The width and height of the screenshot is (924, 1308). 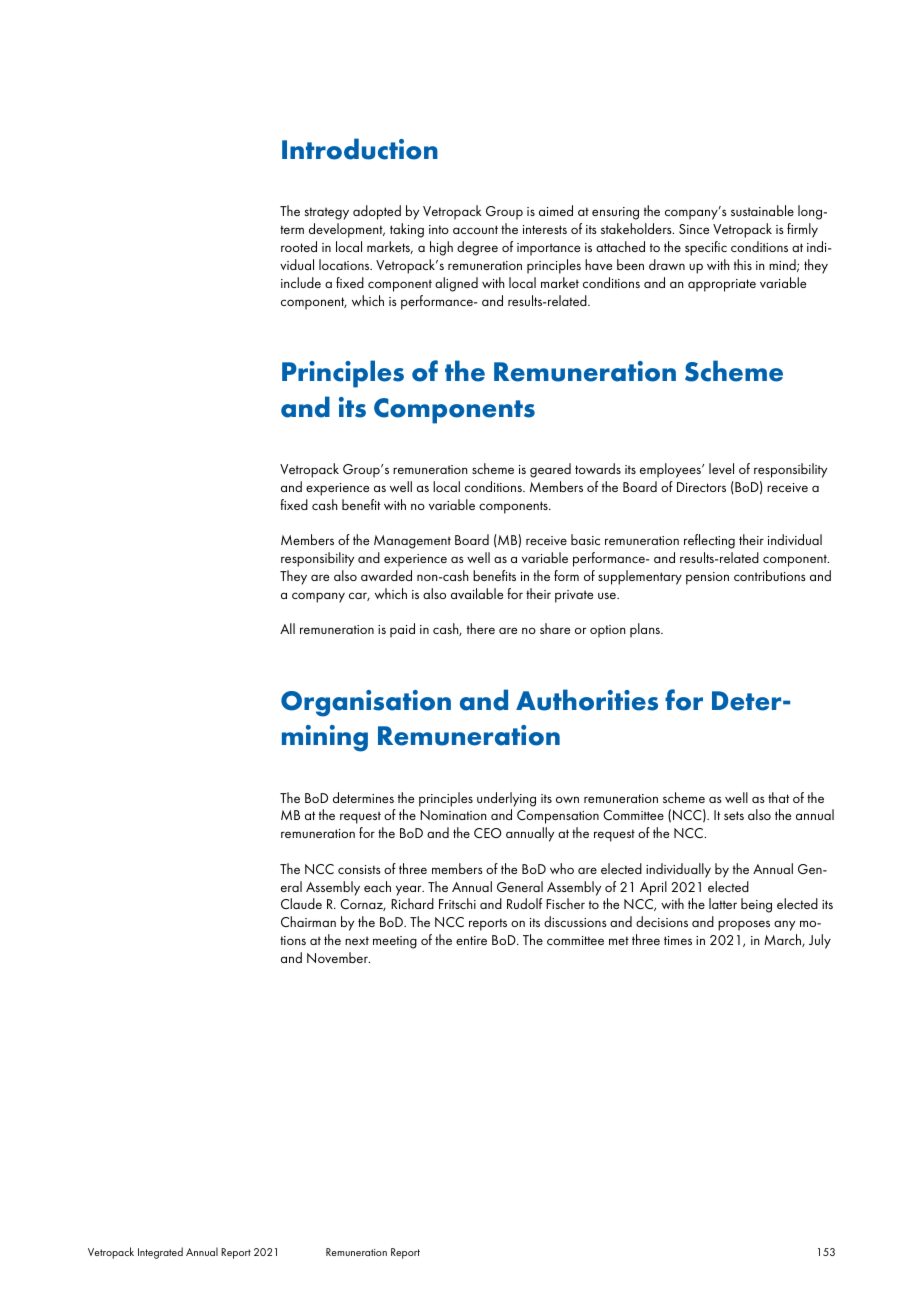 I want to click on Organisation, so click(x=366, y=703).
